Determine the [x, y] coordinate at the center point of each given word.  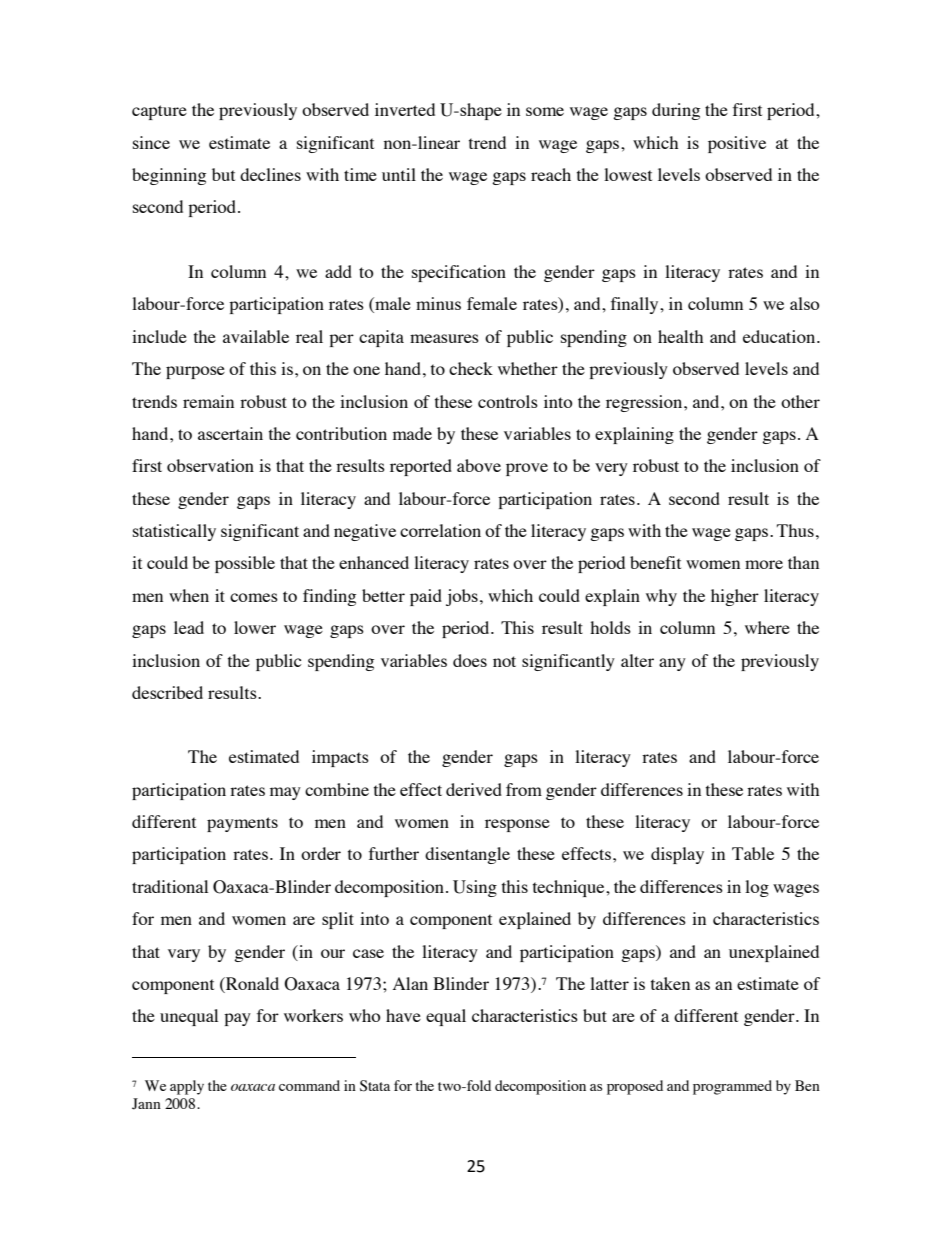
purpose [195, 372]
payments [242, 824]
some [545, 111]
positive [737, 144]
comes [254, 597]
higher [735, 597]
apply [187, 1087]
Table [753, 853]
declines [270, 174]
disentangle [467, 855]
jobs [462, 597]
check [471, 368]
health [680, 336]
